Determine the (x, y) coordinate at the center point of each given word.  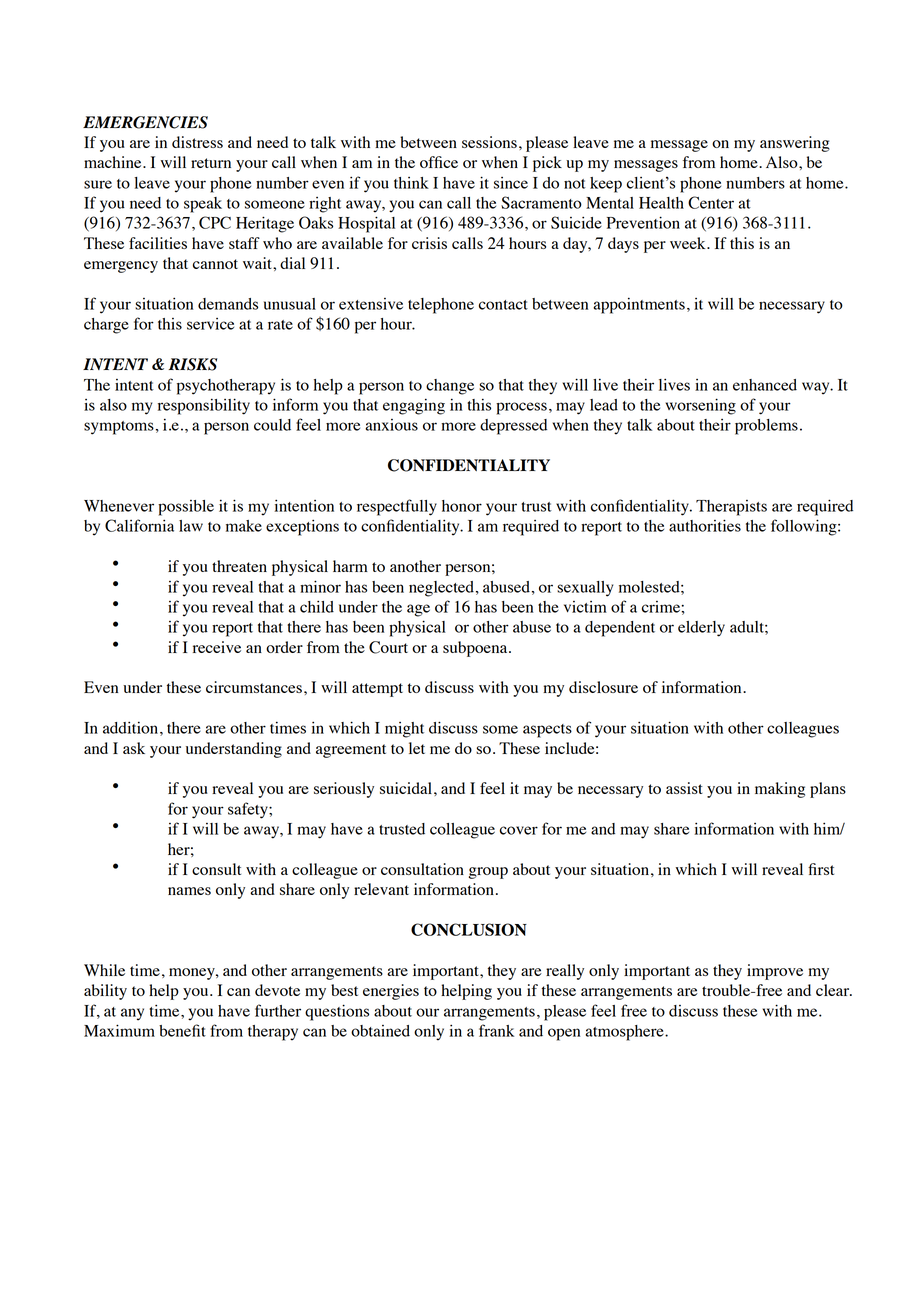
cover (519, 830)
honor (462, 506)
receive (217, 647)
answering (795, 144)
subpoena (476, 649)
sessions (489, 142)
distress (197, 142)
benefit (182, 1030)
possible (186, 508)
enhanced (765, 385)
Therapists (731, 508)
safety (249, 810)
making (780, 790)
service (210, 324)
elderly (701, 629)
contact (503, 305)
